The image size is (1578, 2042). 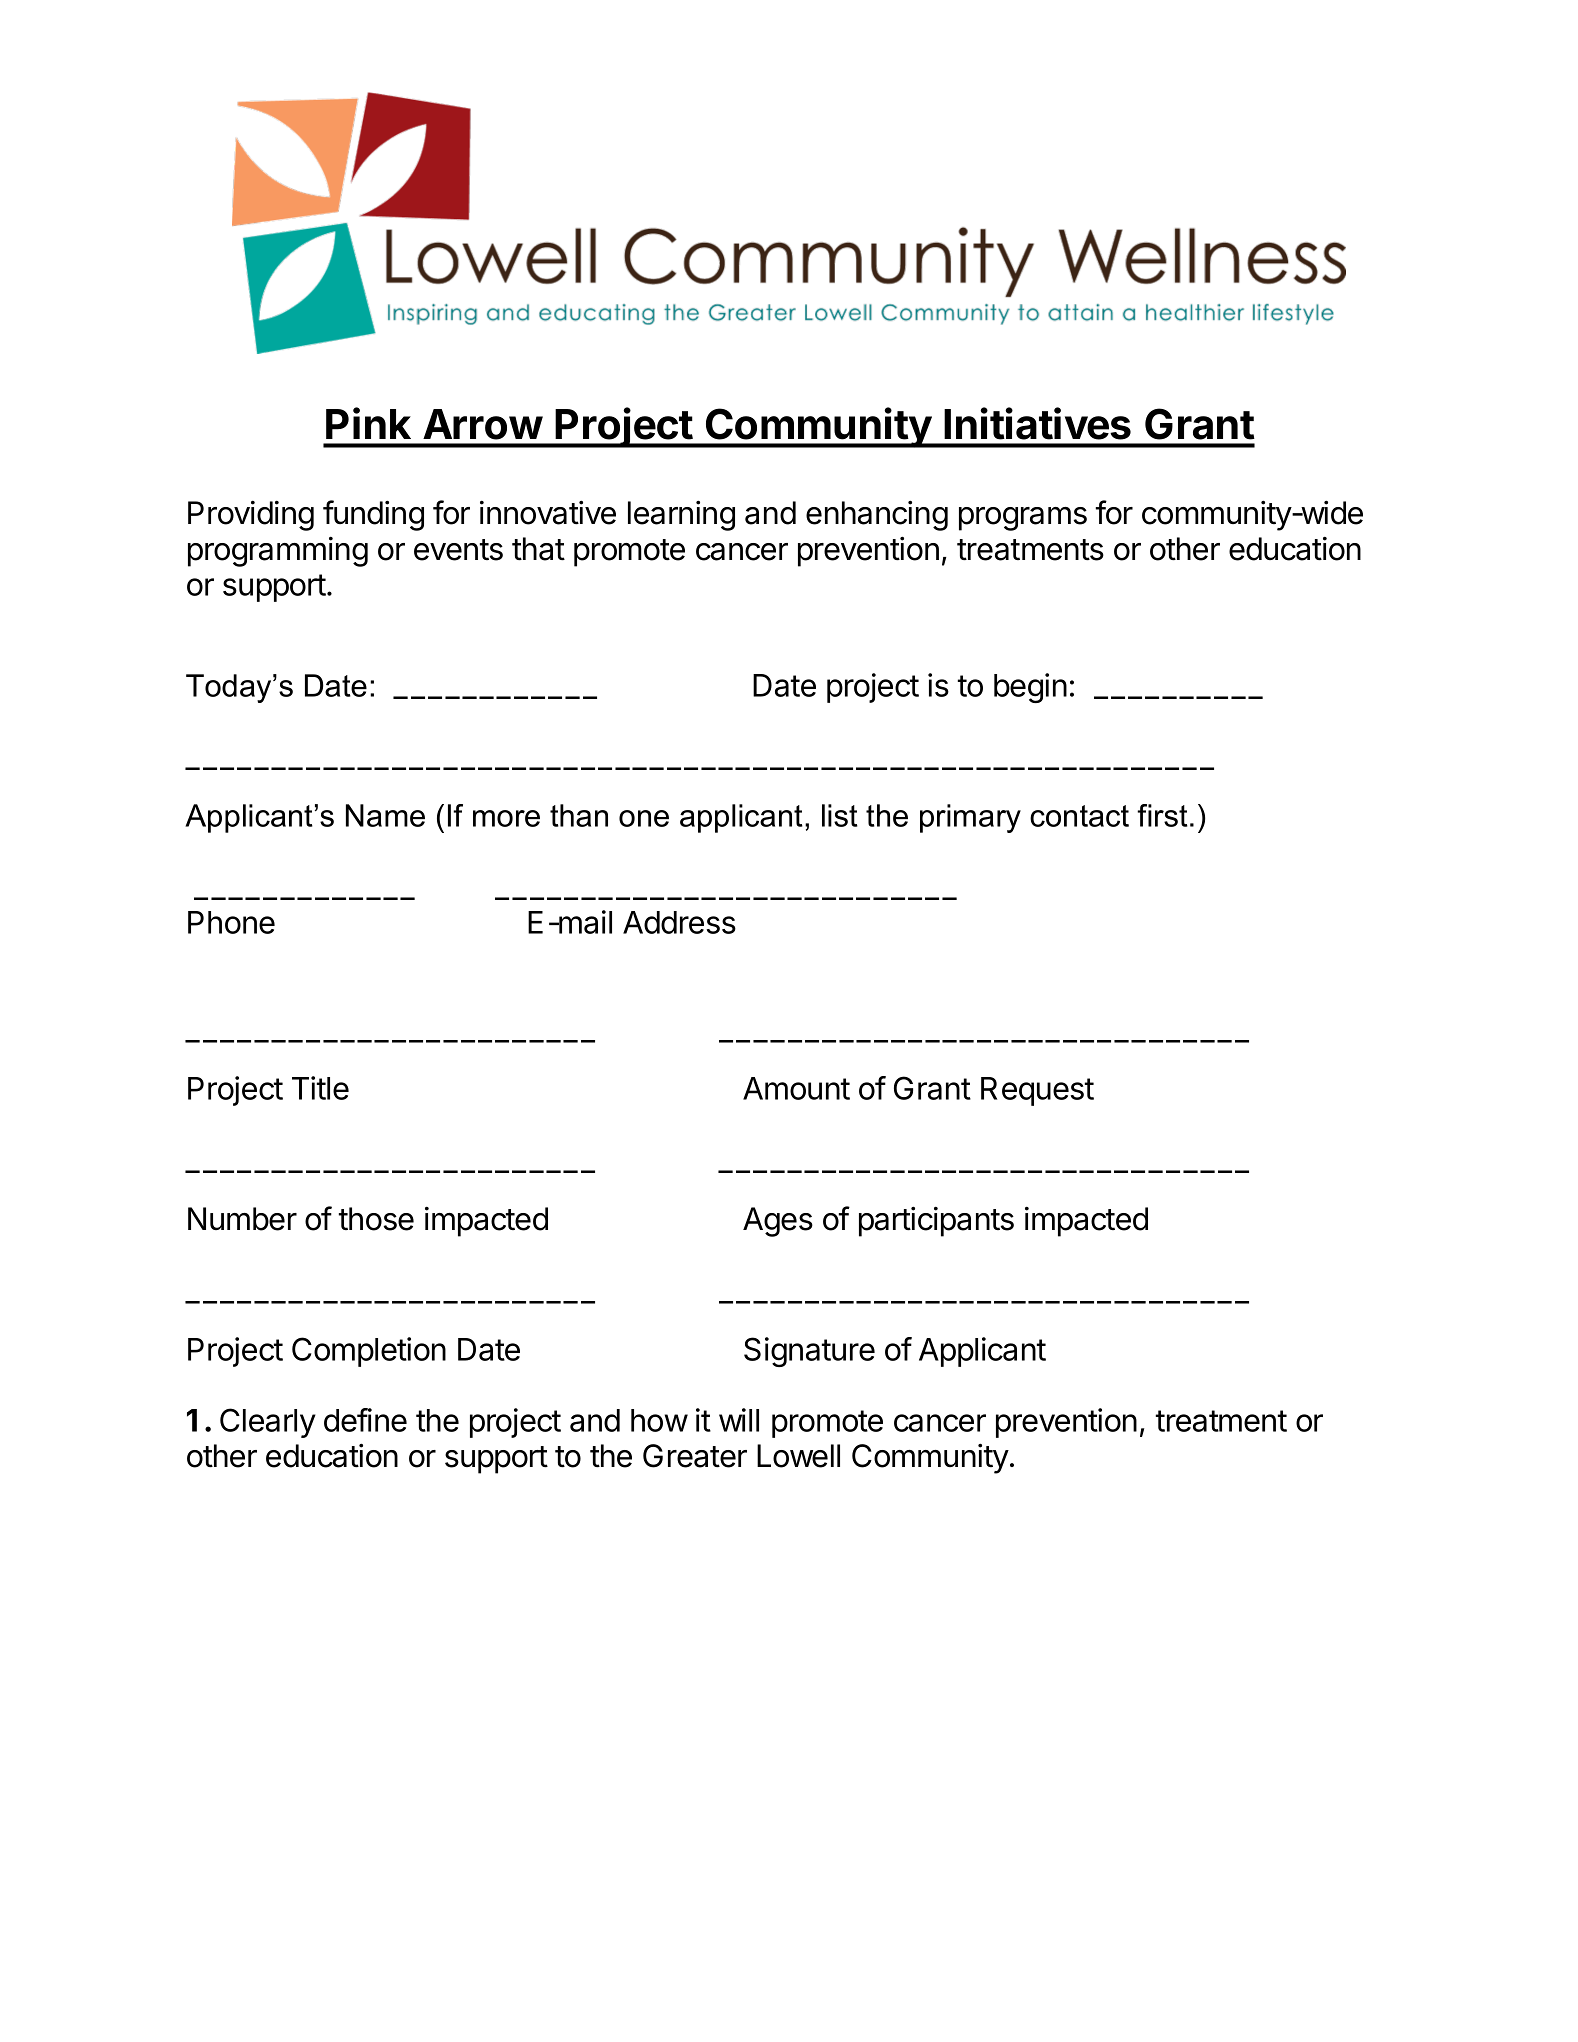 What do you see at coordinates (368, 423) in the screenshot?
I see `Pink` at bounding box center [368, 423].
